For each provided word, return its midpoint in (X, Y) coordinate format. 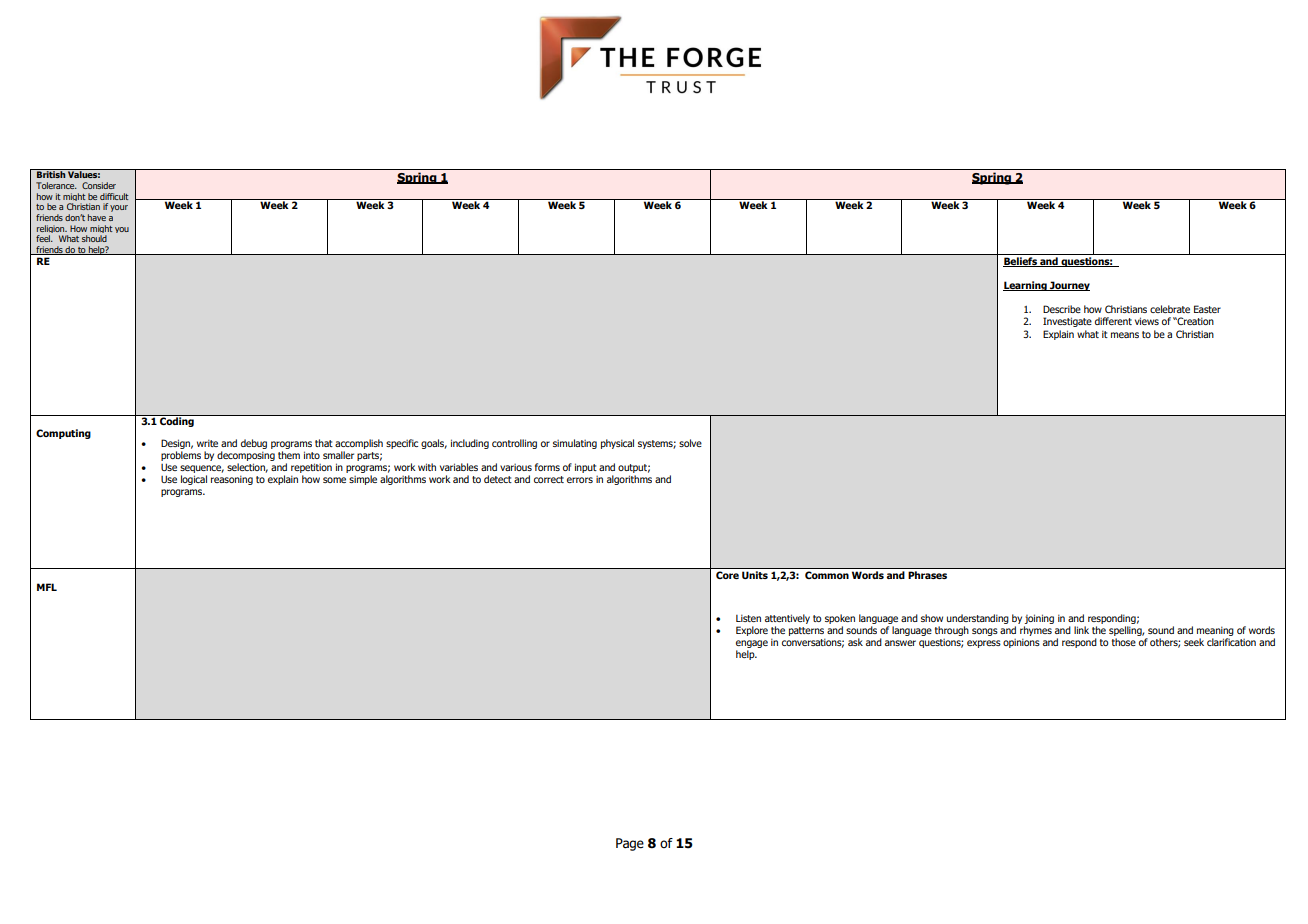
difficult (114, 196)
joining (1039, 620)
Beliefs (1021, 262)
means (1125, 335)
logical (194, 480)
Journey (1069, 286)
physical (617, 444)
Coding (177, 421)
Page (630, 844)
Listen (748, 618)
